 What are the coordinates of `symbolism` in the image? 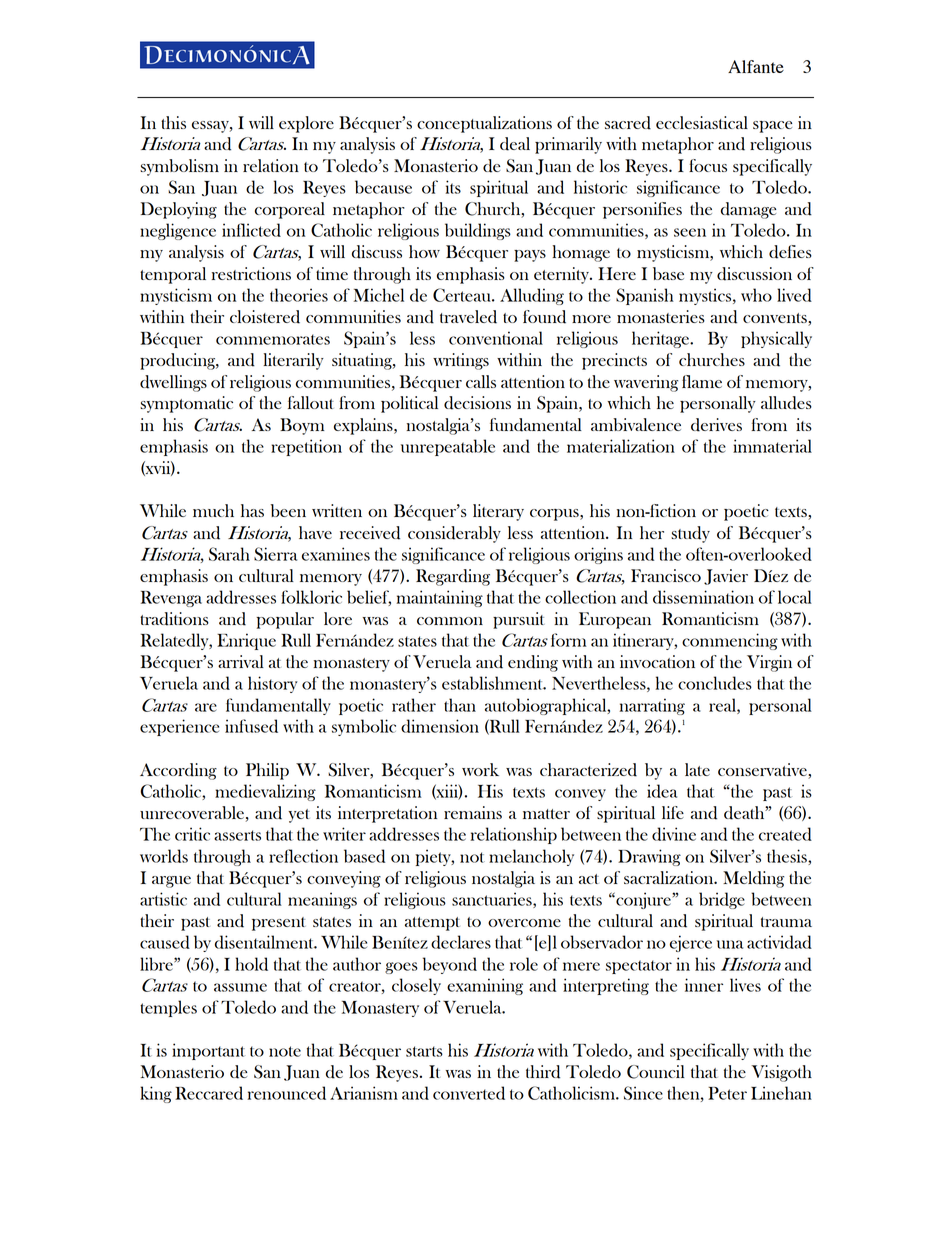 It's located at (179, 167).
